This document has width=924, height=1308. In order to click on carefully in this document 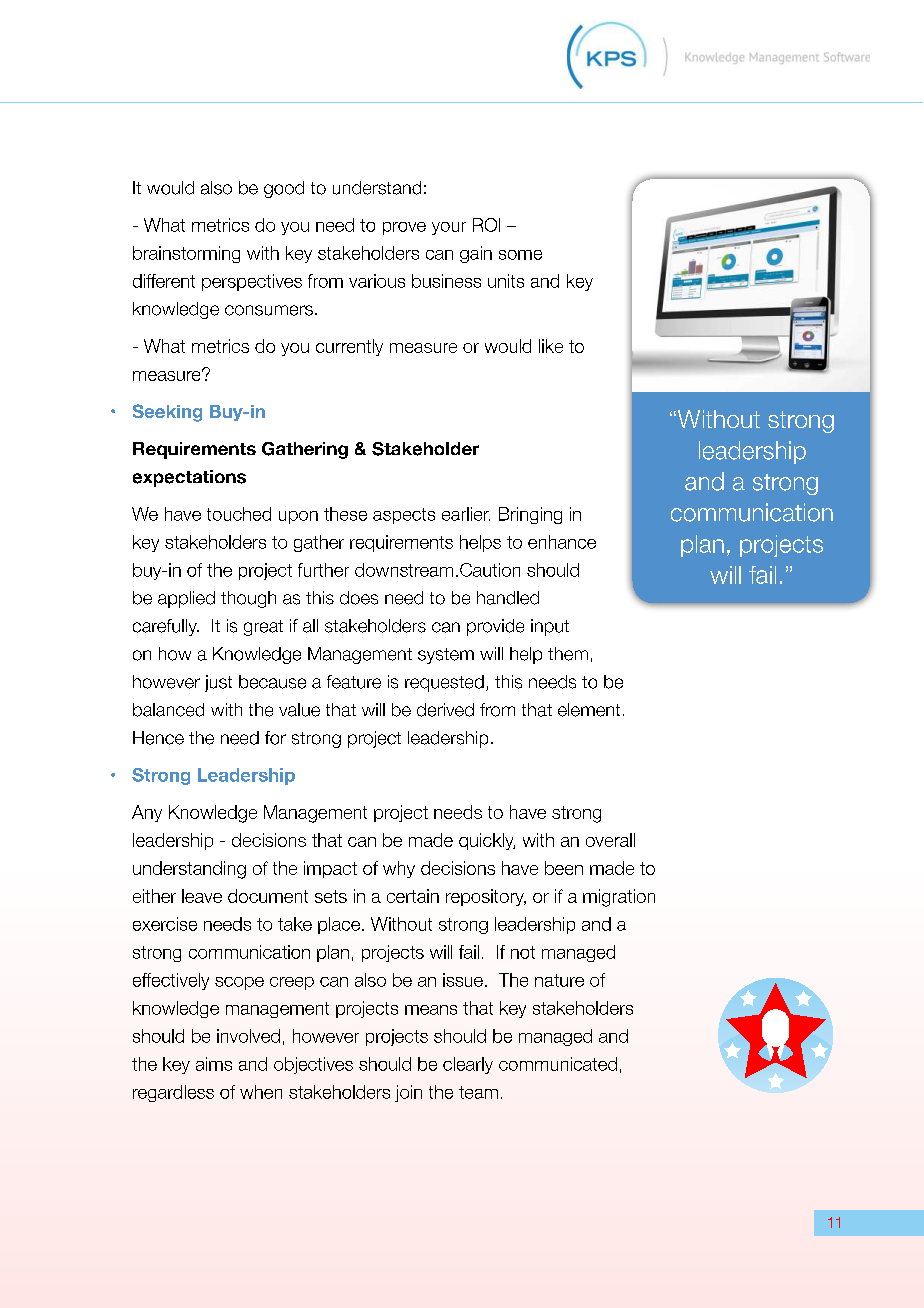, I will do `click(166, 627)`.
